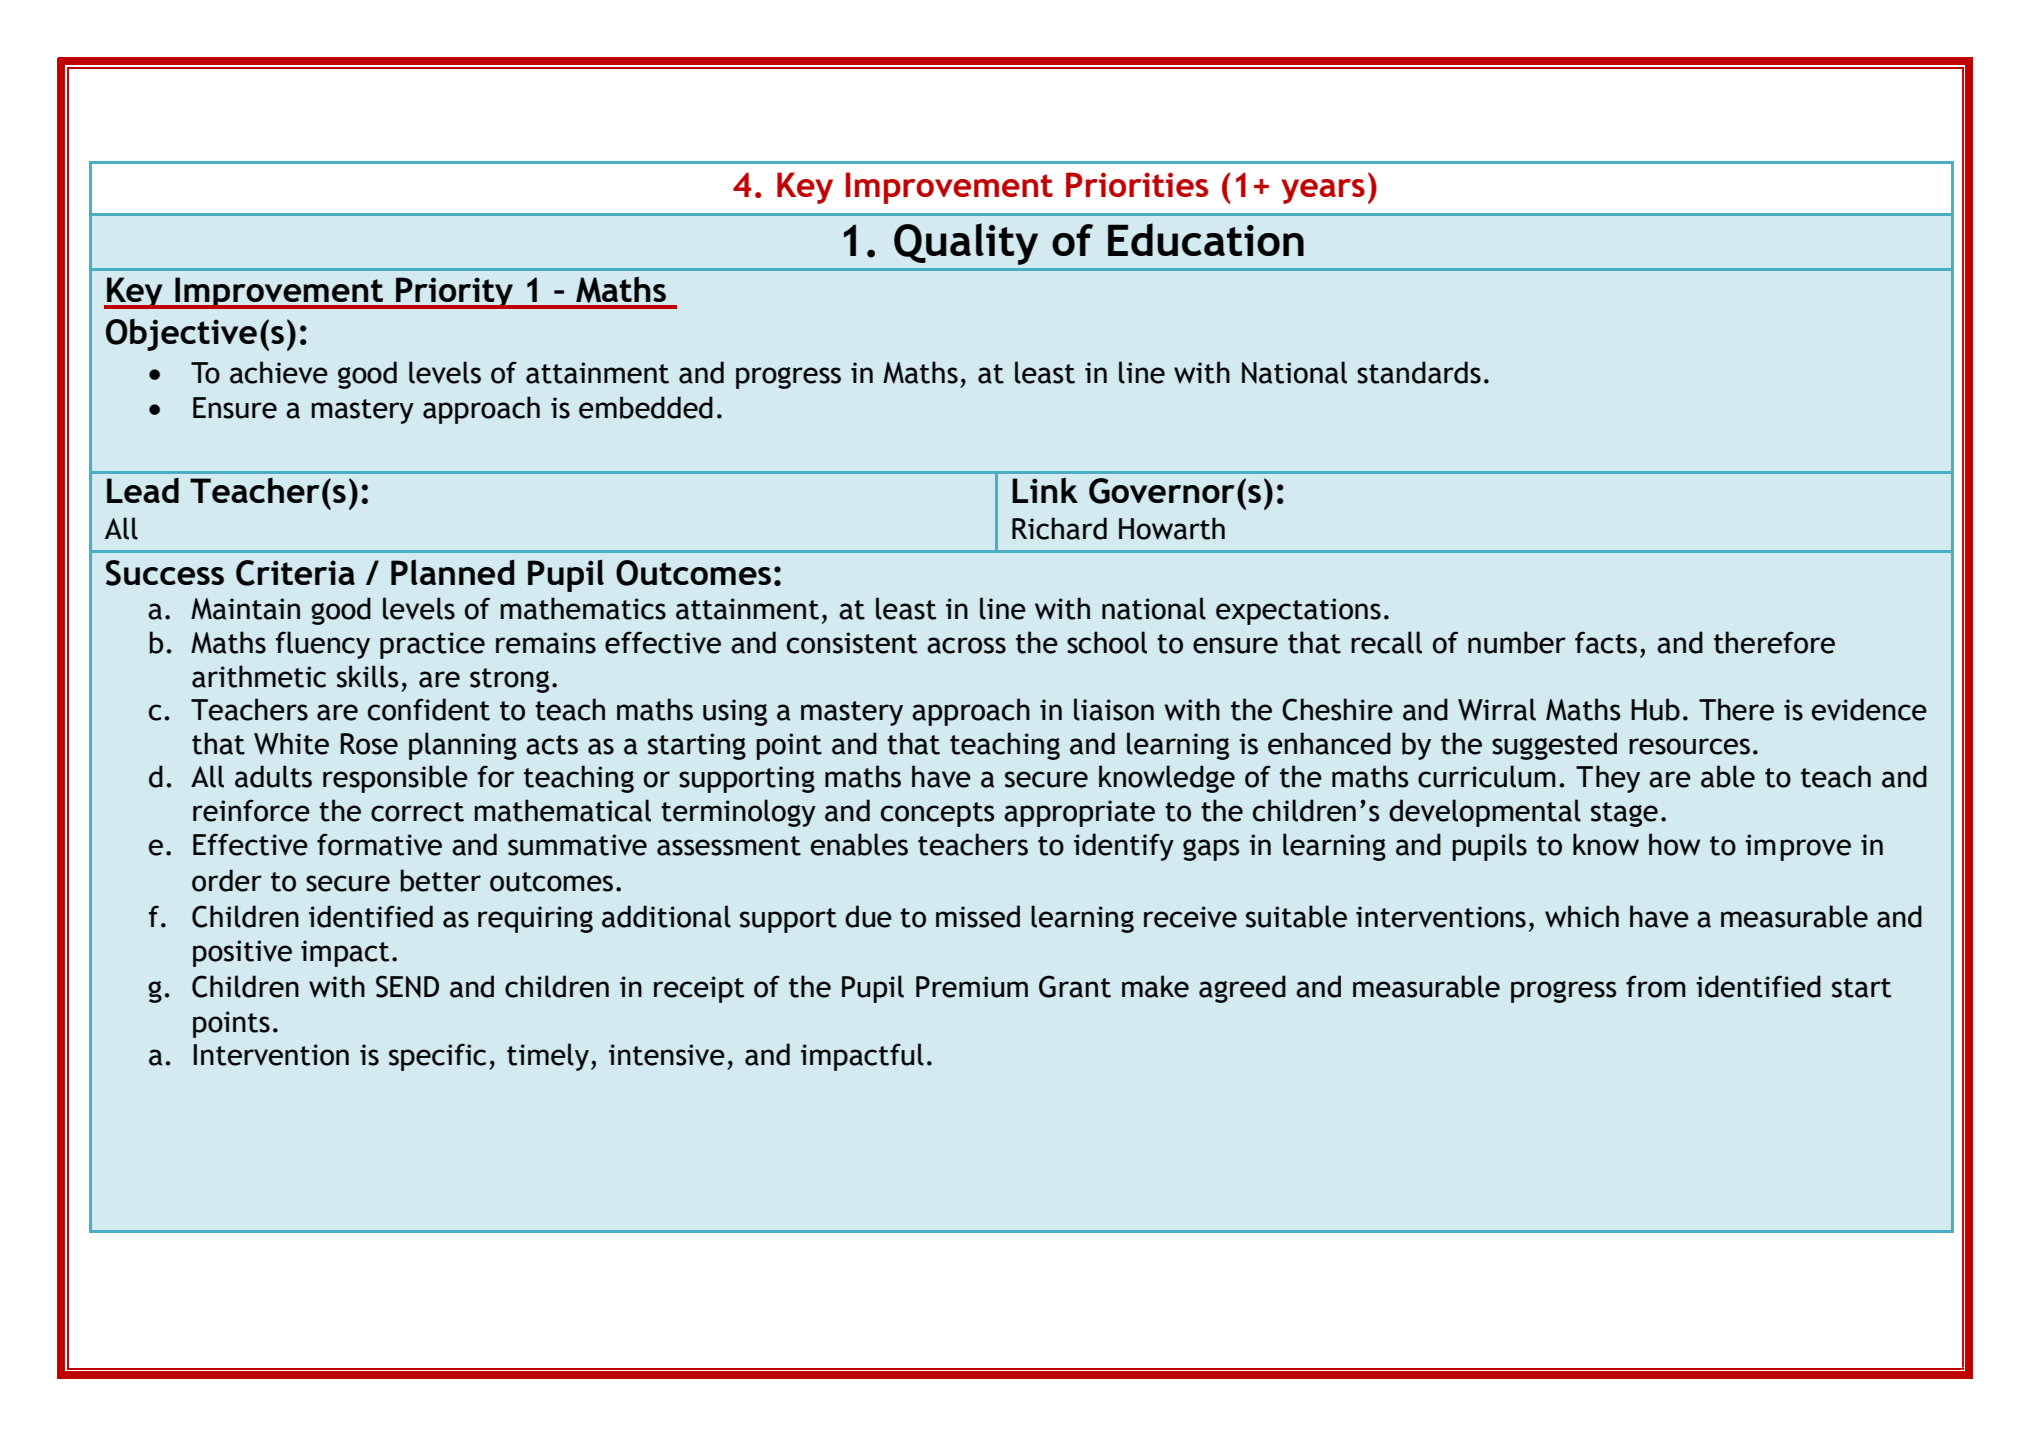 The width and height of the screenshot is (2030, 1436). Describe the element at coordinates (966, 244) in the screenshot. I see `Quality` at that location.
